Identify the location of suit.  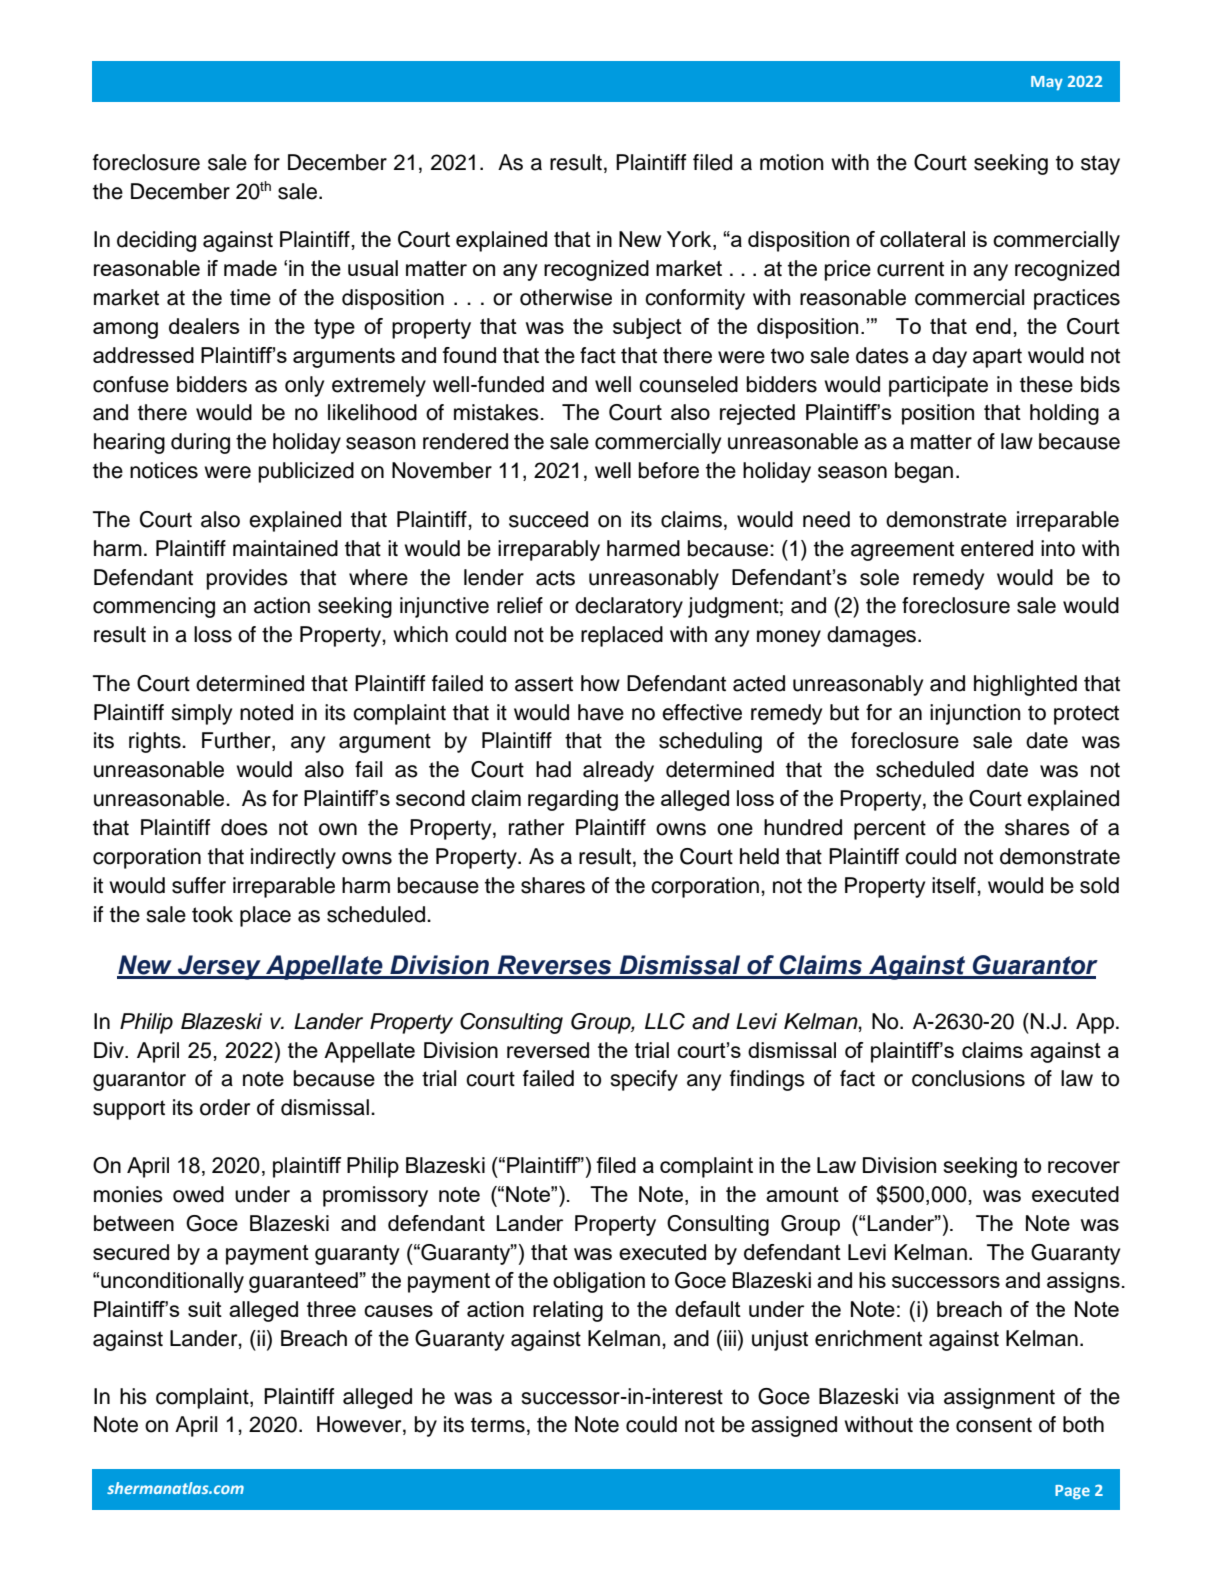
(205, 1309).
